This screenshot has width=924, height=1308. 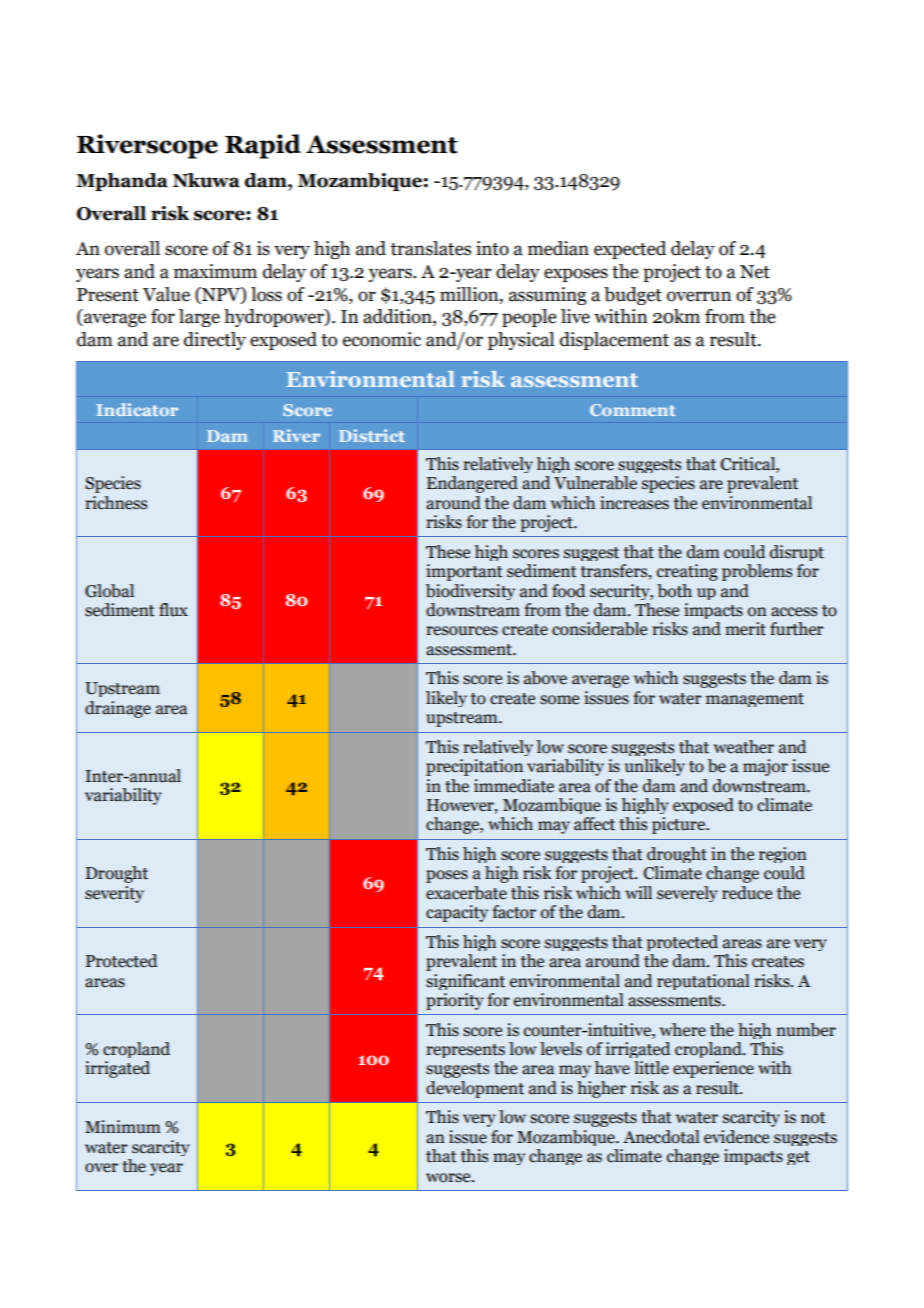 What do you see at coordinates (123, 1127) in the screenshot?
I see `Minimum` at bounding box center [123, 1127].
